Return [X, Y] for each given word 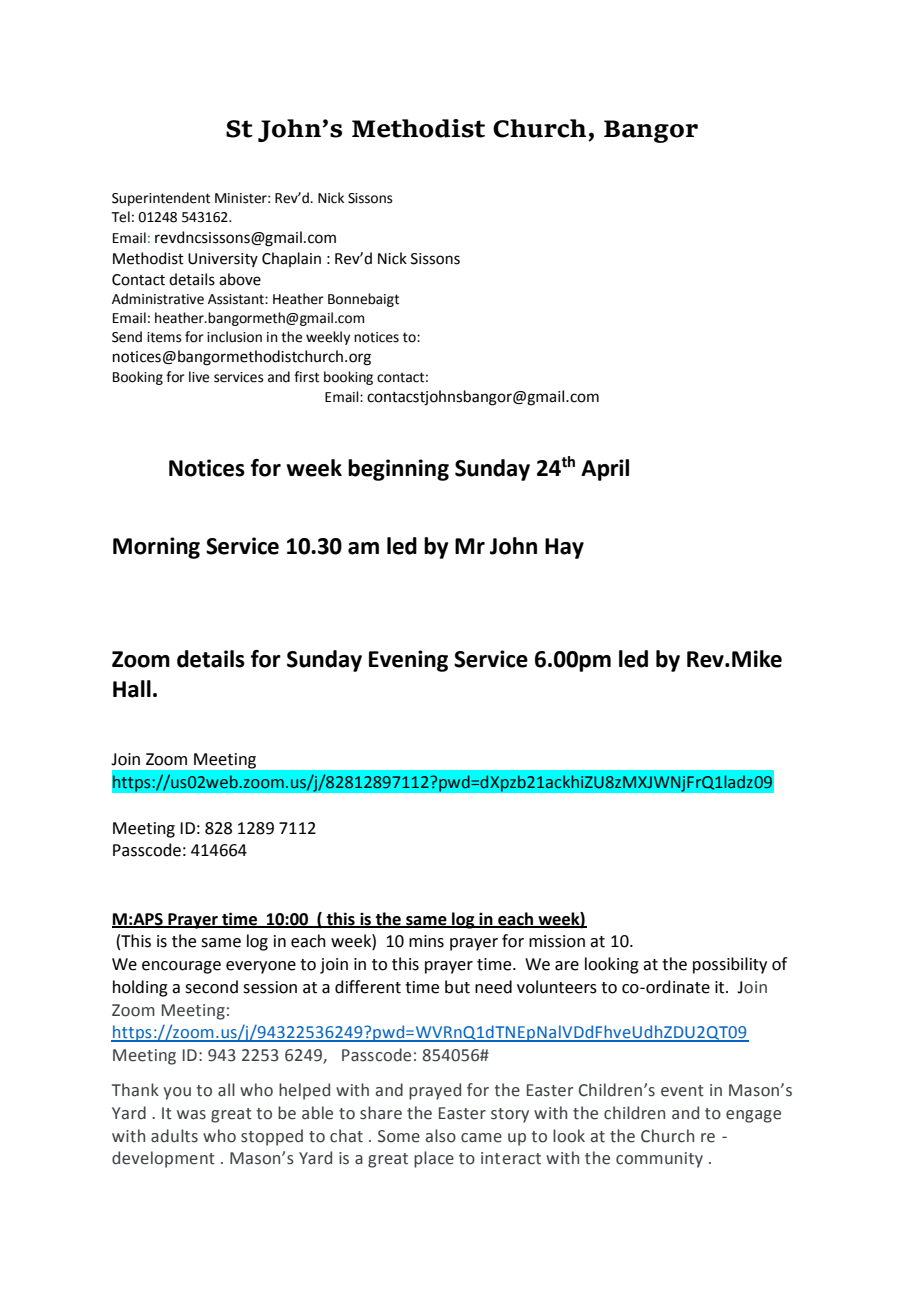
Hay [564, 548]
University [223, 260]
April [605, 470]
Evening [408, 661]
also [441, 1136]
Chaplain [291, 259]
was [191, 1115]
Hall [132, 689]
